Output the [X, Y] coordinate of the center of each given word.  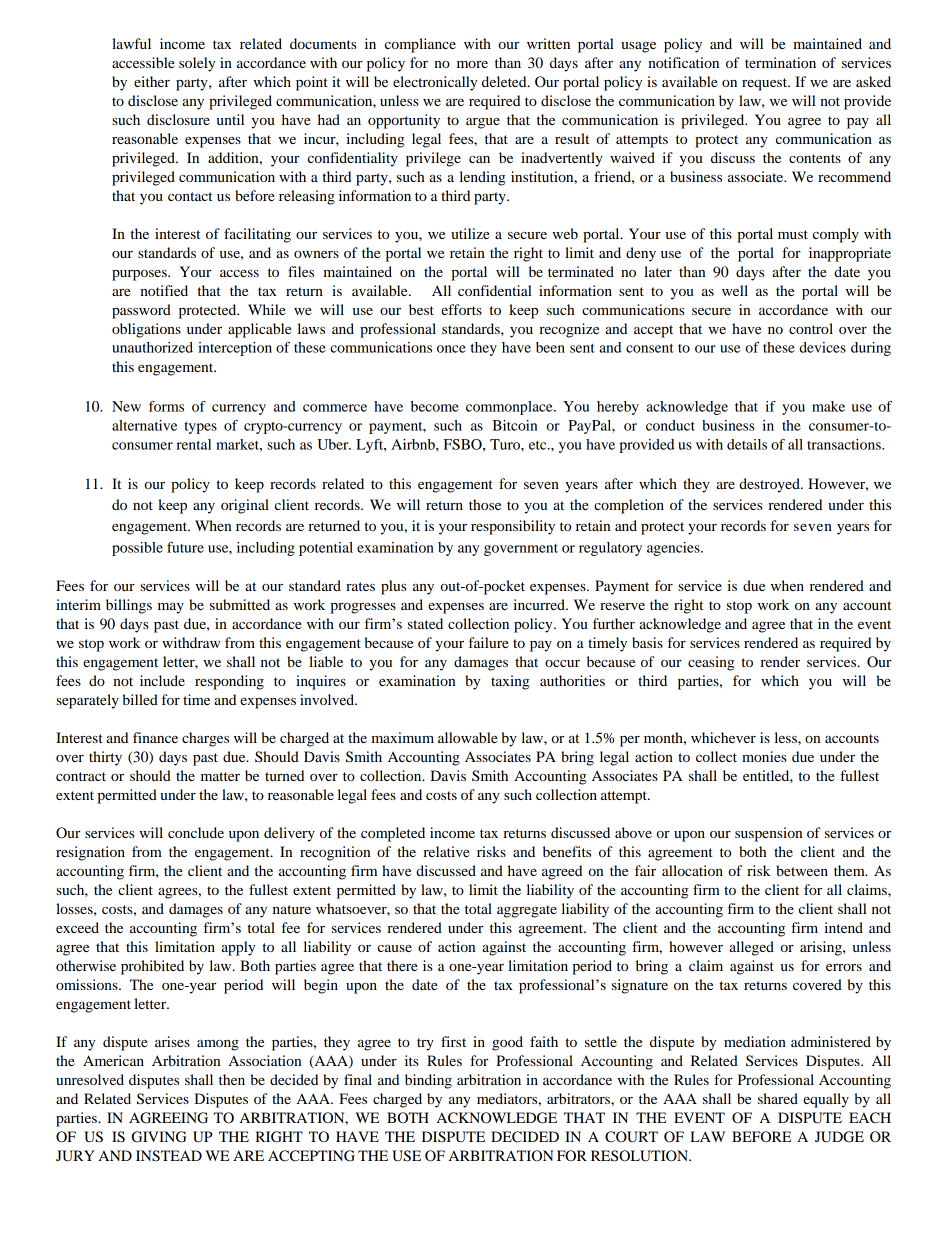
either [152, 81]
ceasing [711, 663]
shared [778, 1098]
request [766, 84]
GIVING [159, 1137]
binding [428, 1081]
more [472, 64]
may [171, 608]
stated [425, 623]
